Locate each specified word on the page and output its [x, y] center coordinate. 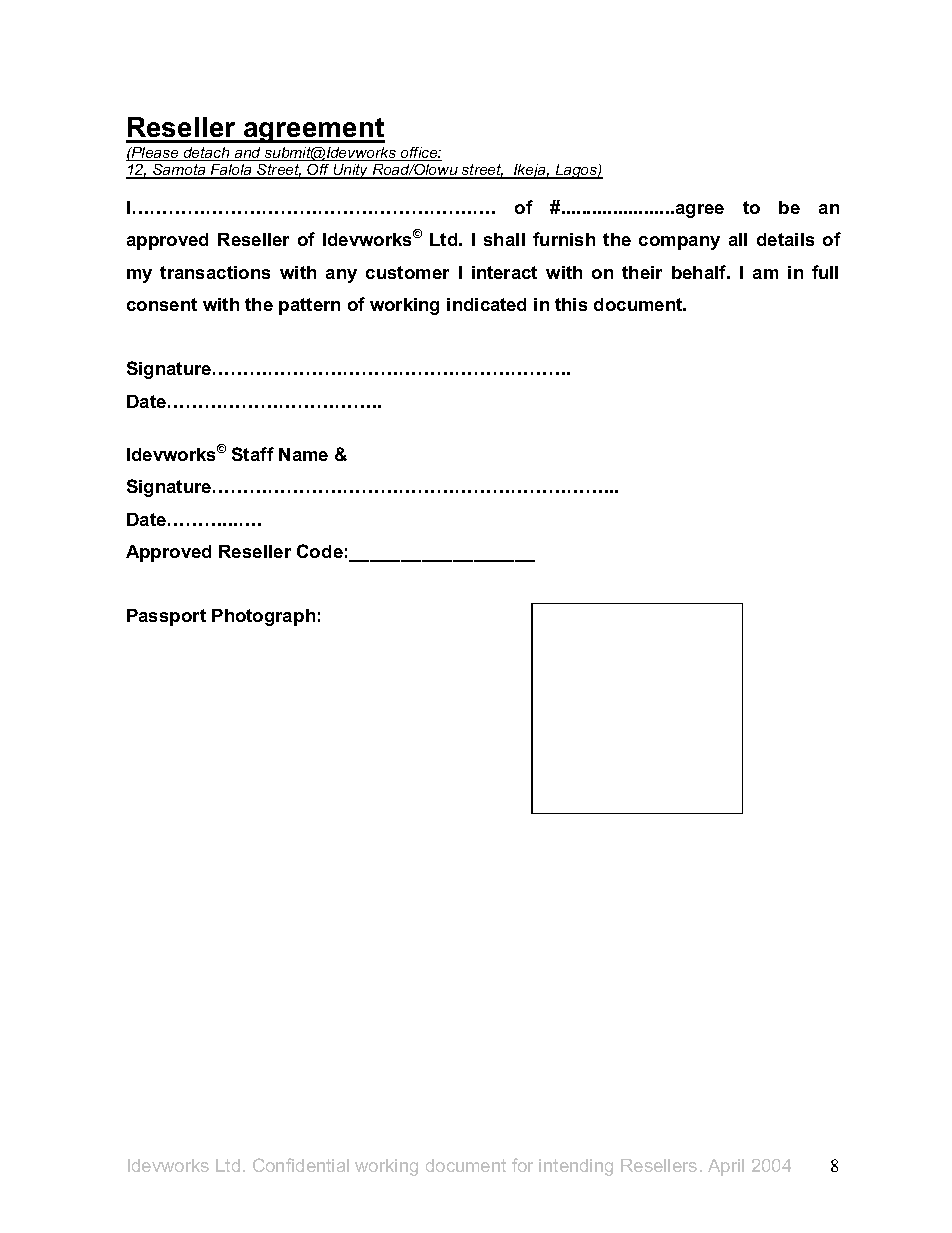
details [785, 239]
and [248, 154]
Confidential [301, 1165]
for [522, 1165]
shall [504, 239]
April [726, 1167]
